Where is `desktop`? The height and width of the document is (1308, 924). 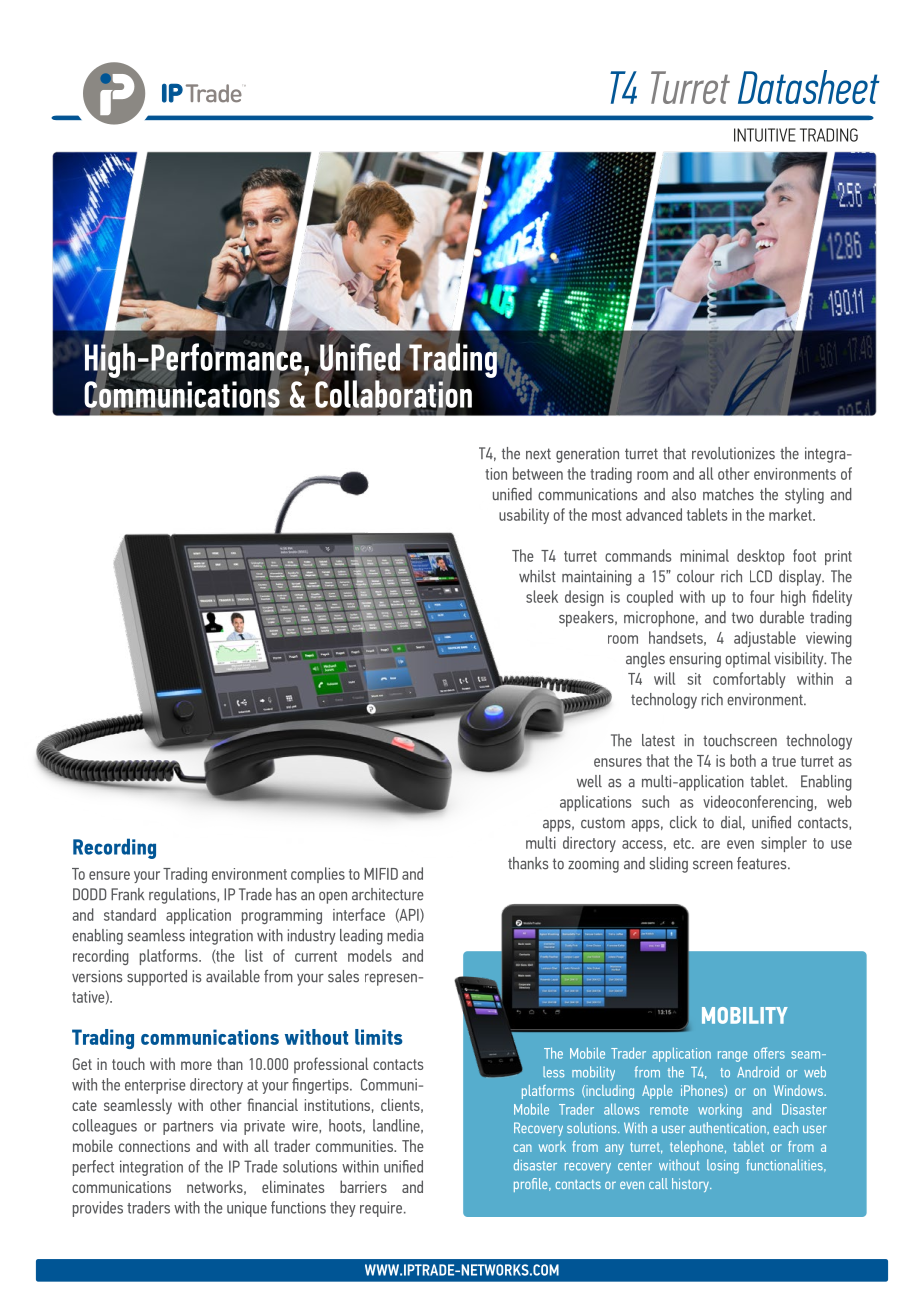 desktop is located at coordinates (761, 557).
